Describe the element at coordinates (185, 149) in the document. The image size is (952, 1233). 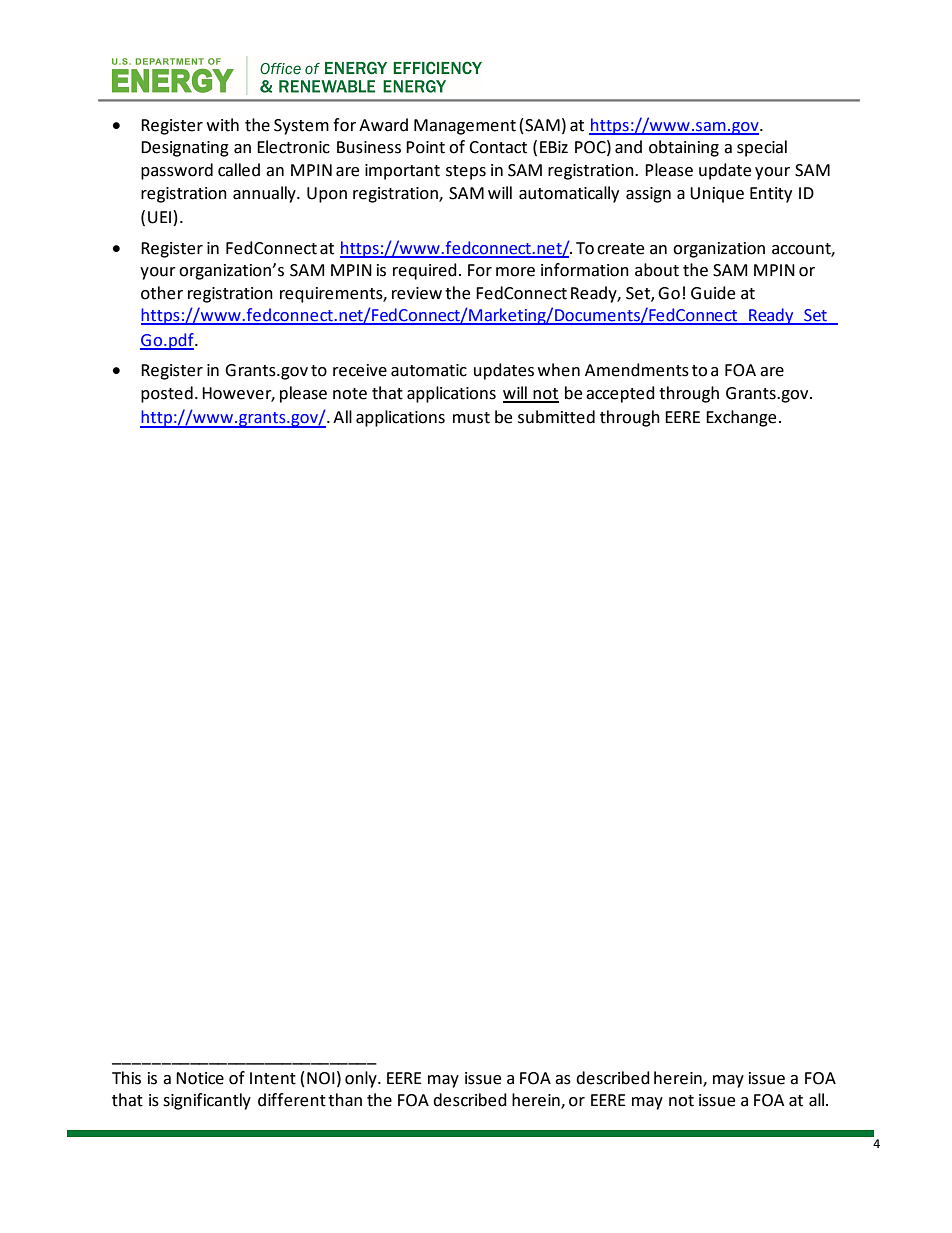
I see `Designating` at that location.
